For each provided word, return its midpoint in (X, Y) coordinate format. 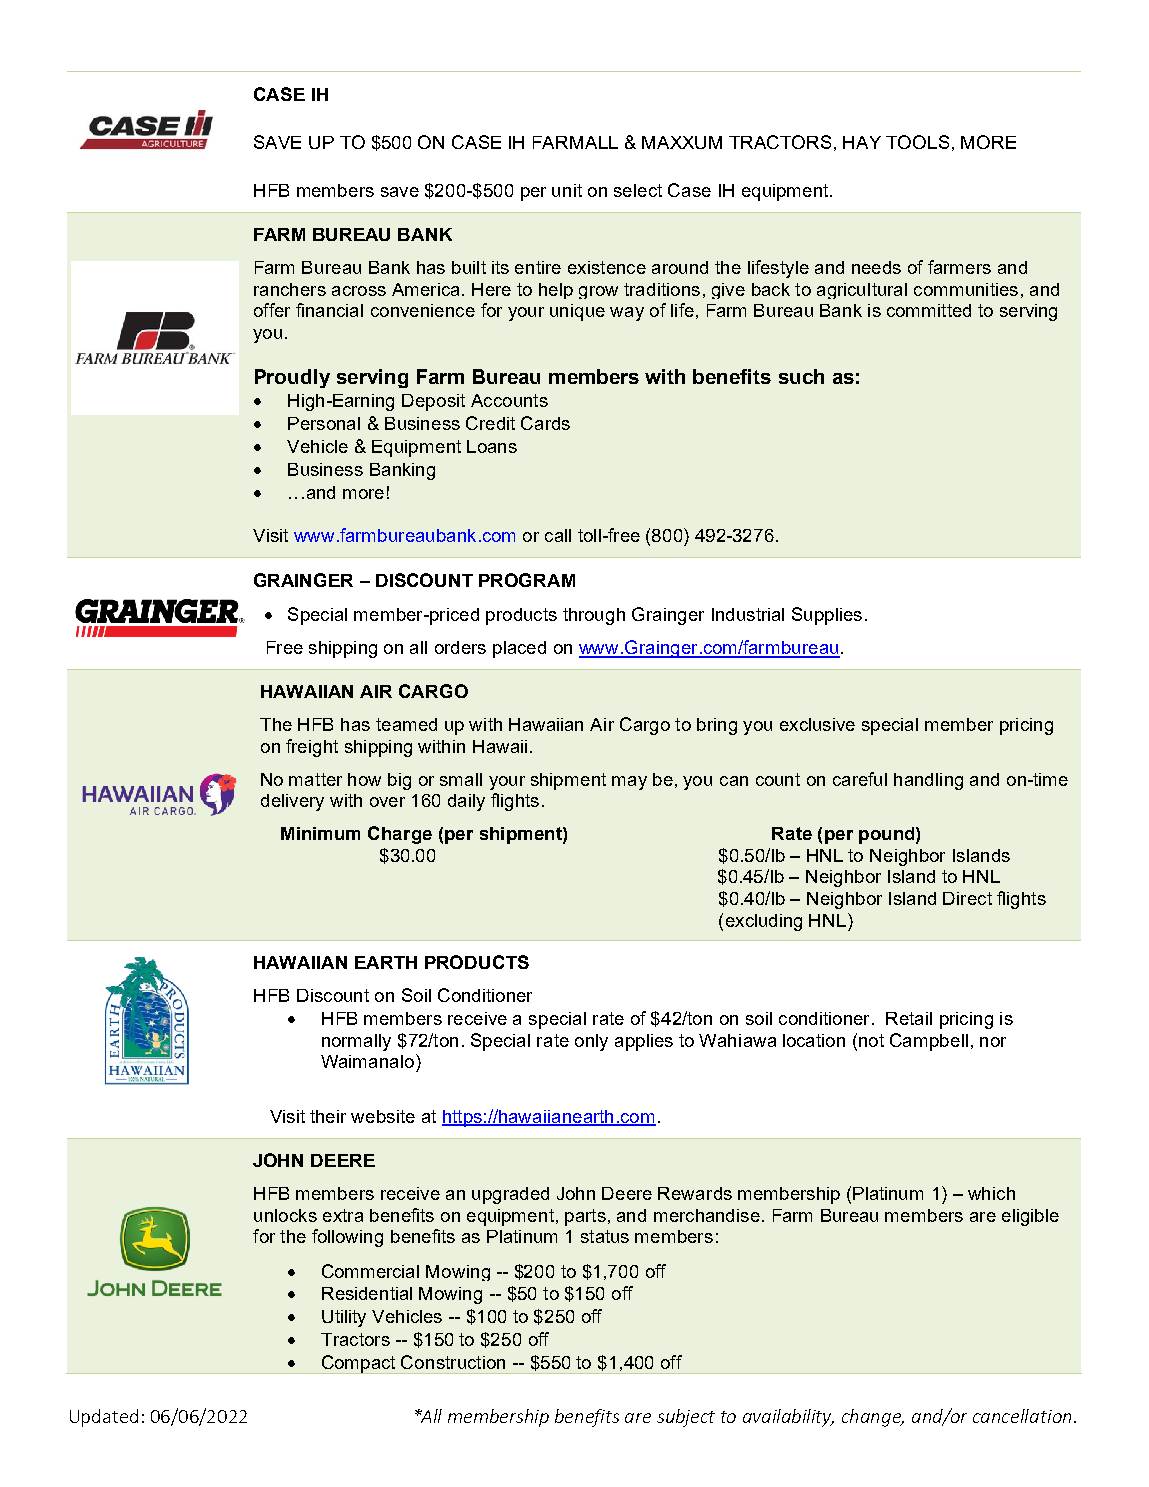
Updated (104, 1418)
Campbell (929, 1042)
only (591, 1042)
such (801, 376)
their (328, 1116)
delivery (292, 802)
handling (928, 781)
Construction (453, 1362)
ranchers (290, 289)
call (558, 535)
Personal (324, 423)
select (638, 190)
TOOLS (917, 142)
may (629, 783)
